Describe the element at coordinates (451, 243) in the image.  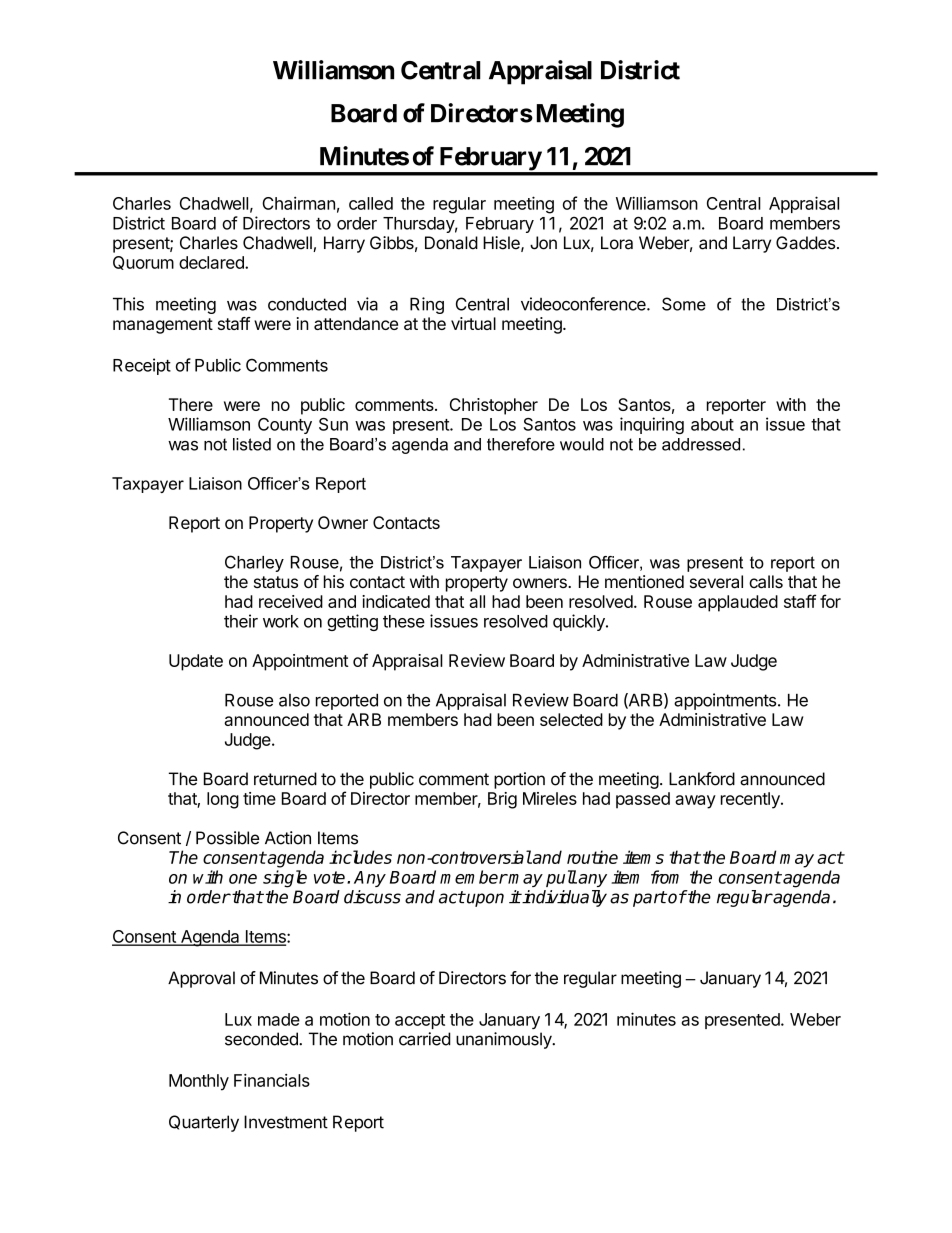
I see `Donald` at that location.
